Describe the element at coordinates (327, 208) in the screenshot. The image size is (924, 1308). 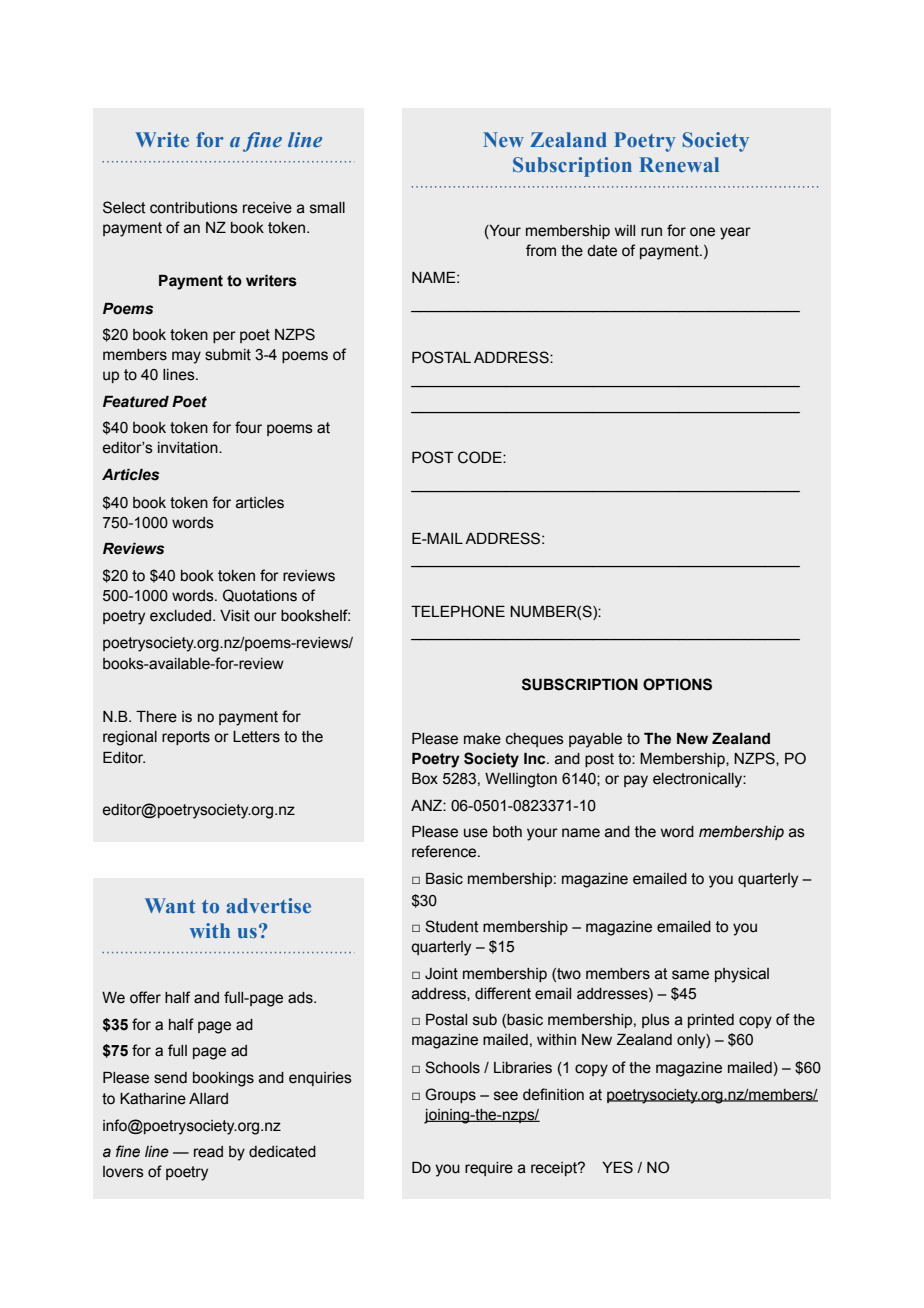
I see `small` at that location.
